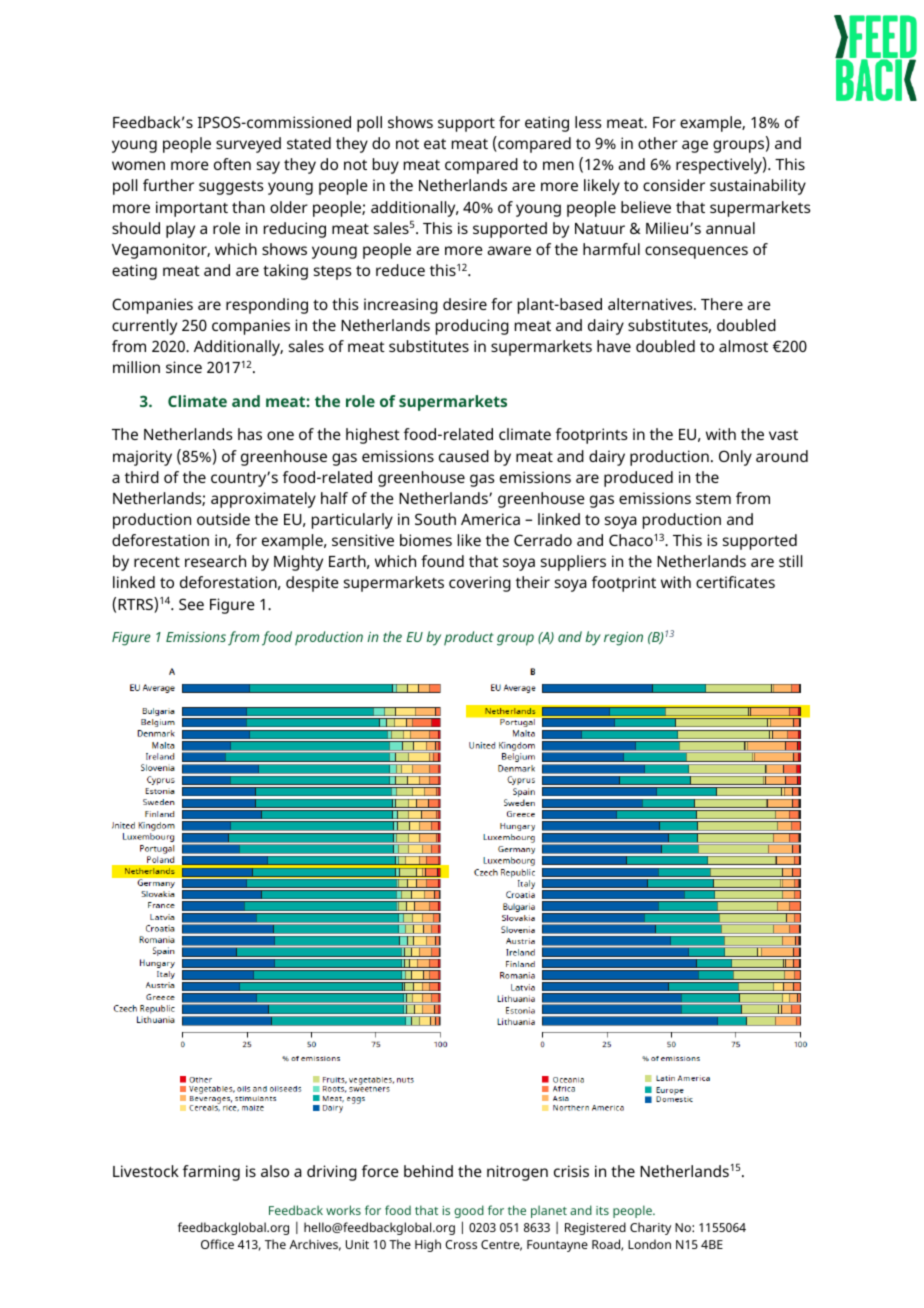 The image size is (924, 1308). I want to click on stem, so click(713, 499).
